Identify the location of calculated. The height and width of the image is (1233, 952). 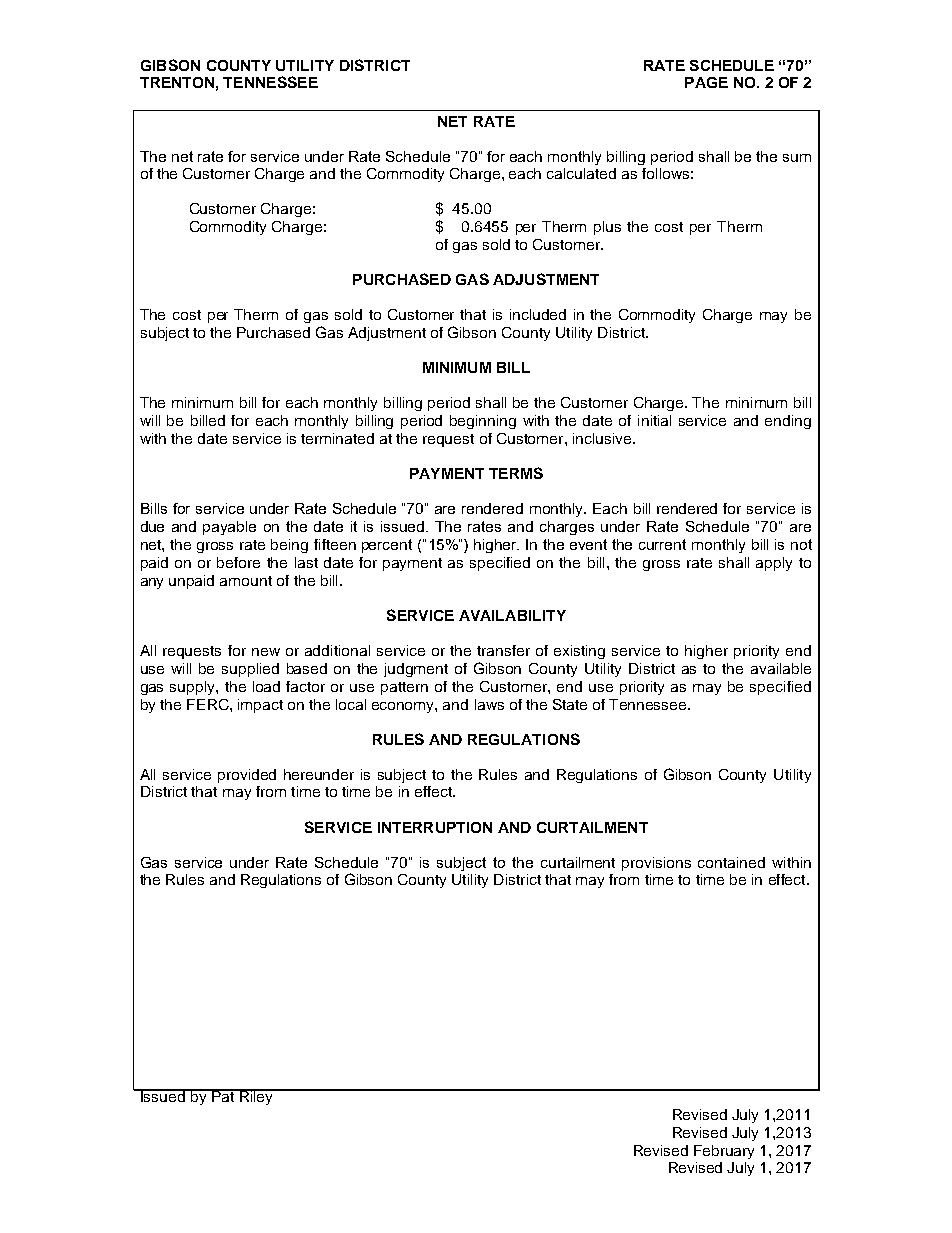
(581, 173).
